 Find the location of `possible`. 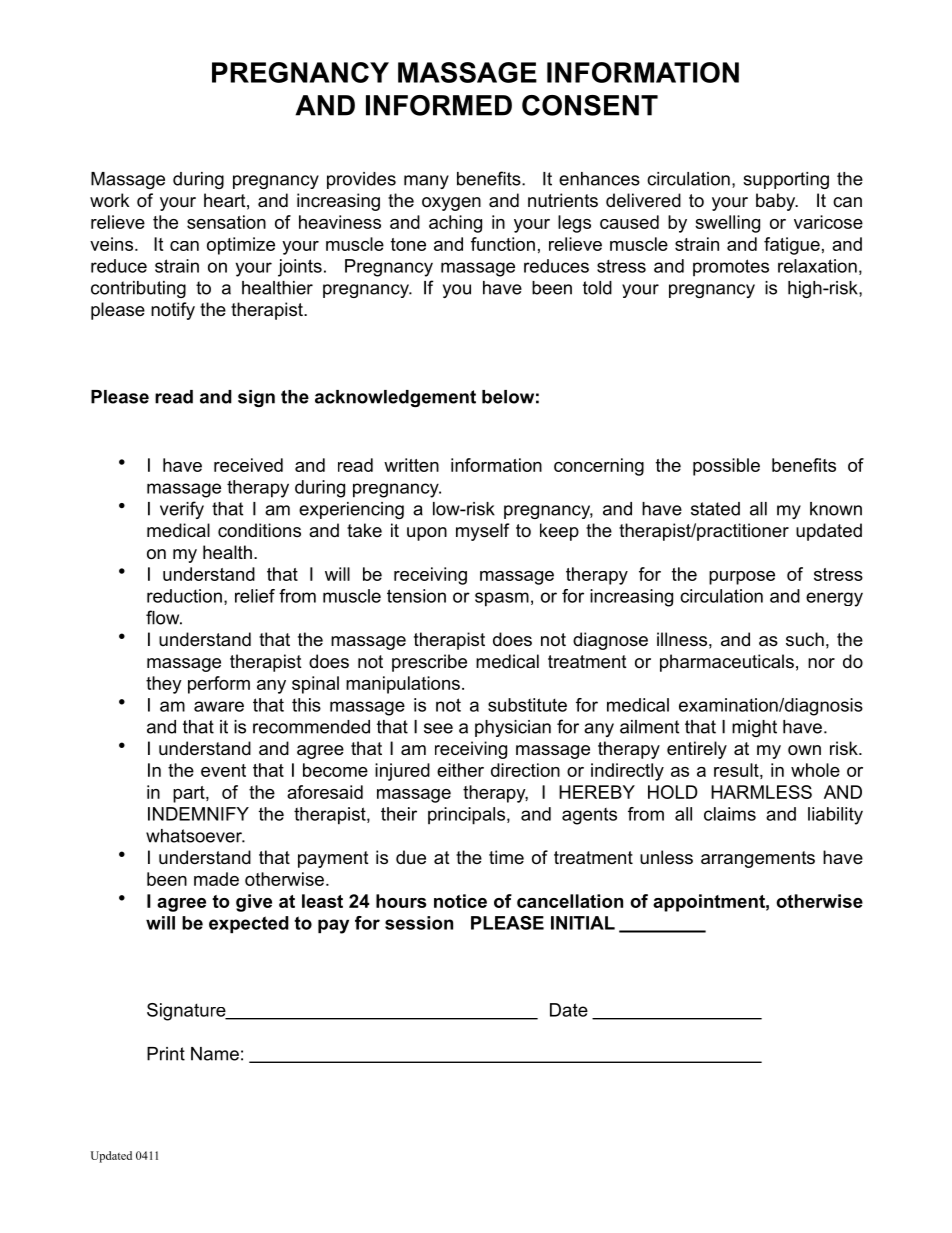

possible is located at coordinates (726, 467).
